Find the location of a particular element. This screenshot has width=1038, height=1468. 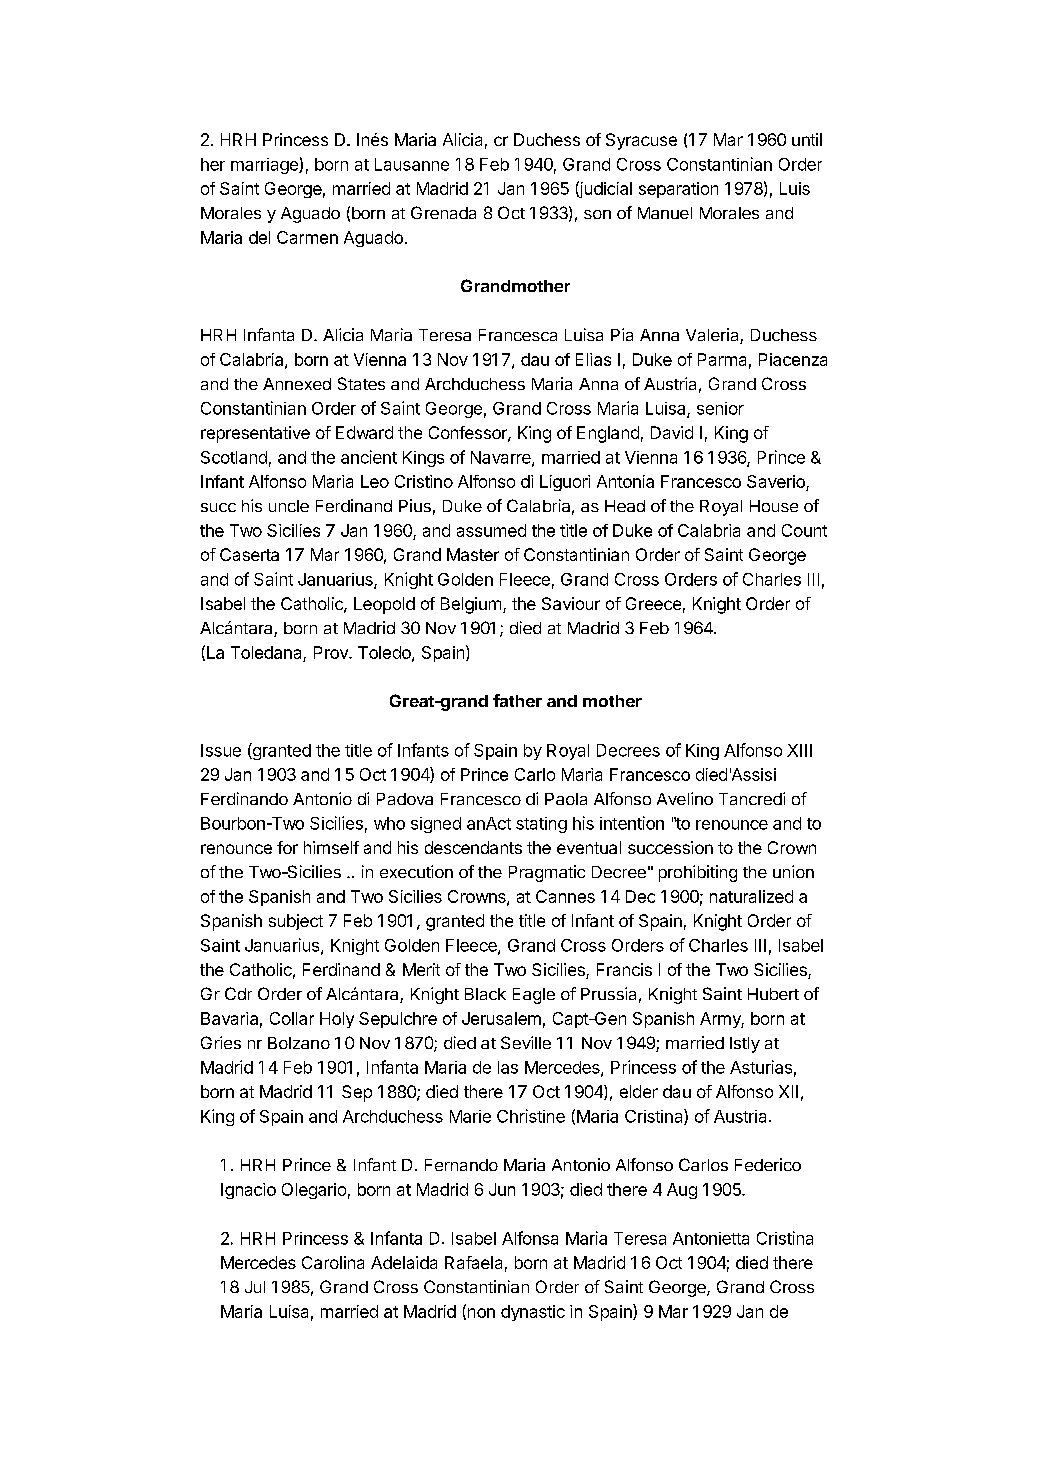

Francesca is located at coordinates (518, 335).
